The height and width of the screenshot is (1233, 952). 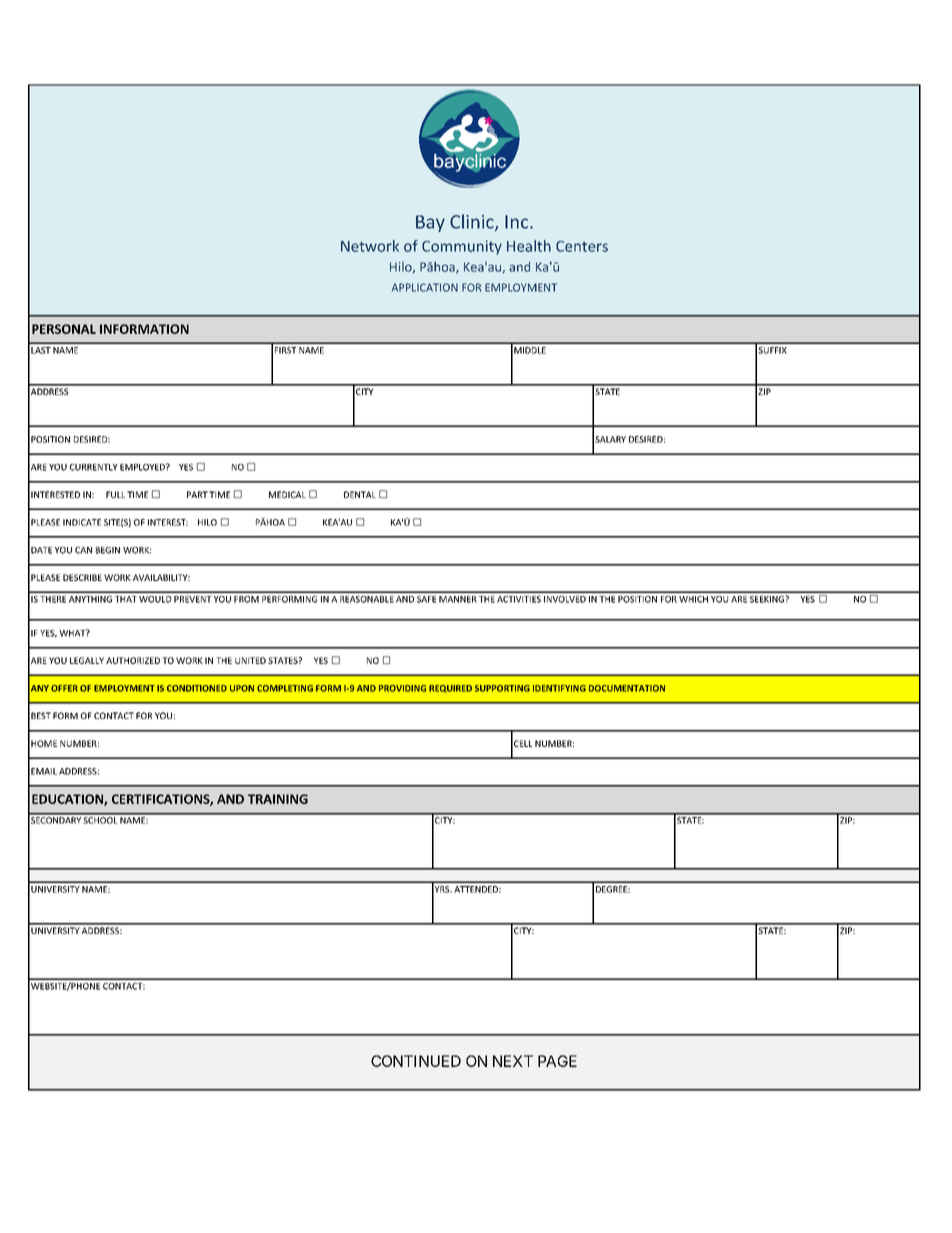 What do you see at coordinates (360, 494) in the screenshot?
I see `DENTAL` at bounding box center [360, 494].
